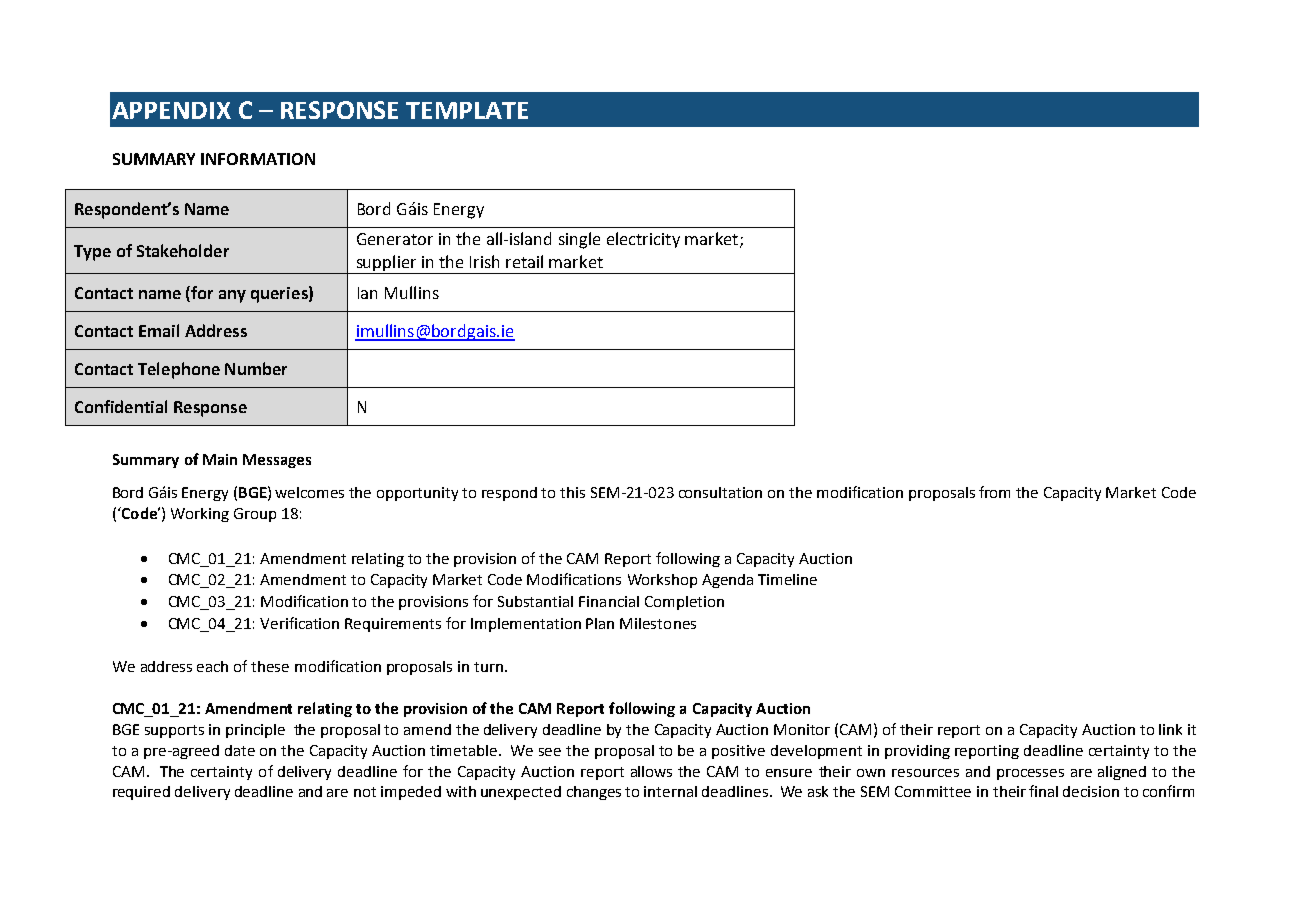 The image size is (1308, 924). Describe the element at coordinates (1030, 774) in the page. I see `processes` at that location.
